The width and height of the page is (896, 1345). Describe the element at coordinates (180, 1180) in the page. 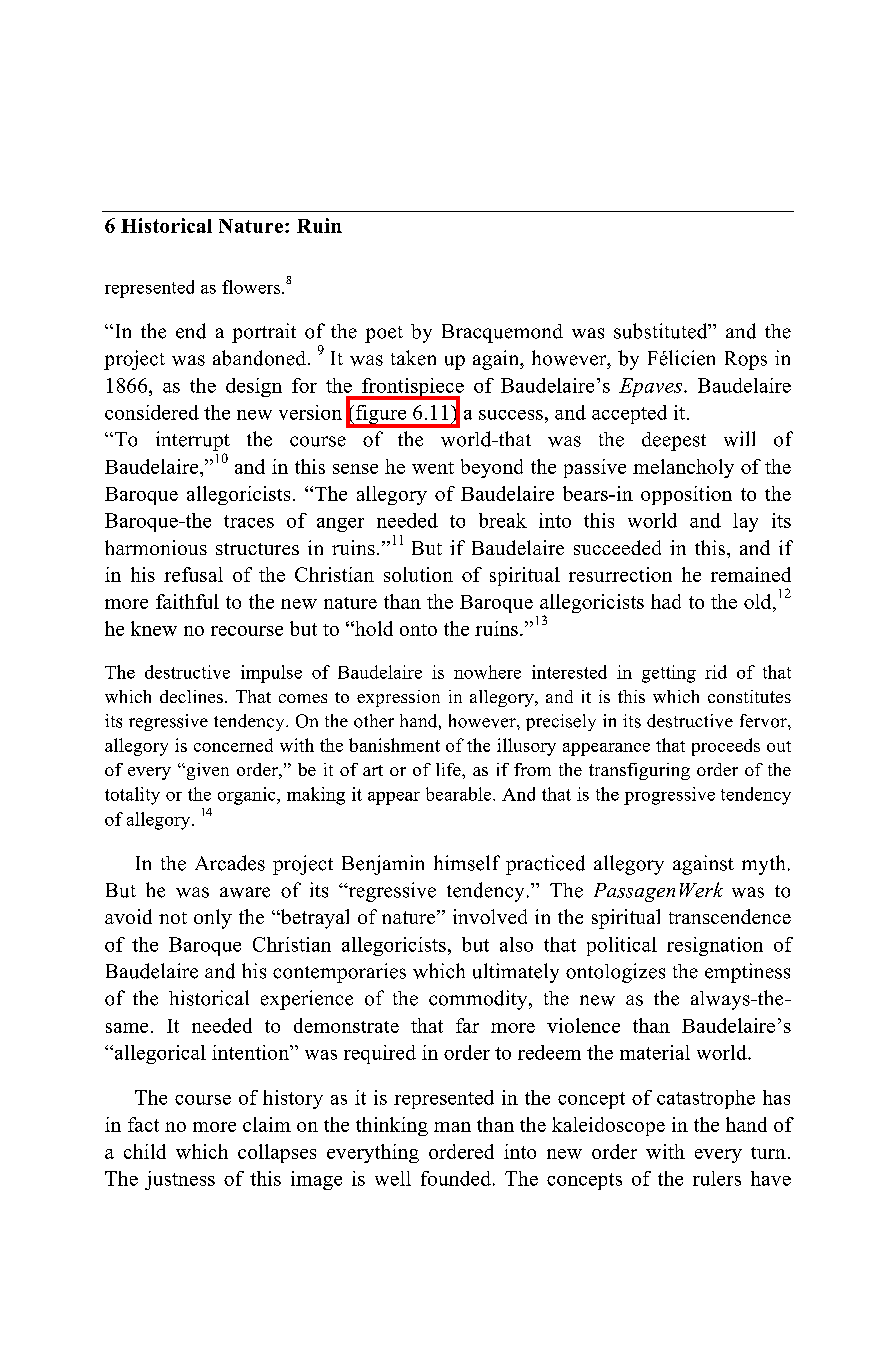

I see `justness` at that location.
